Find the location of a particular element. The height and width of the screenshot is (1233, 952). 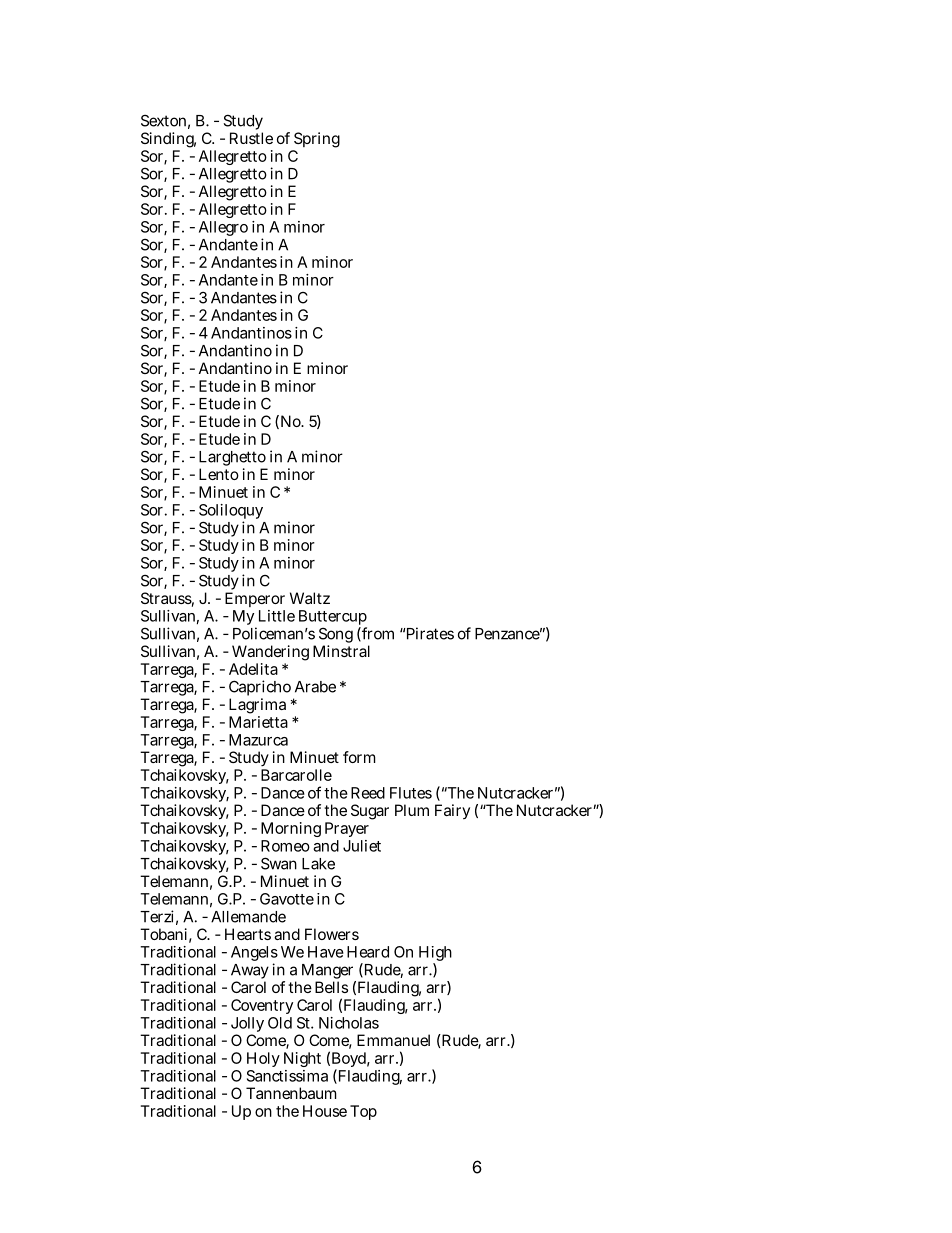

Rustle is located at coordinates (251, 138).
